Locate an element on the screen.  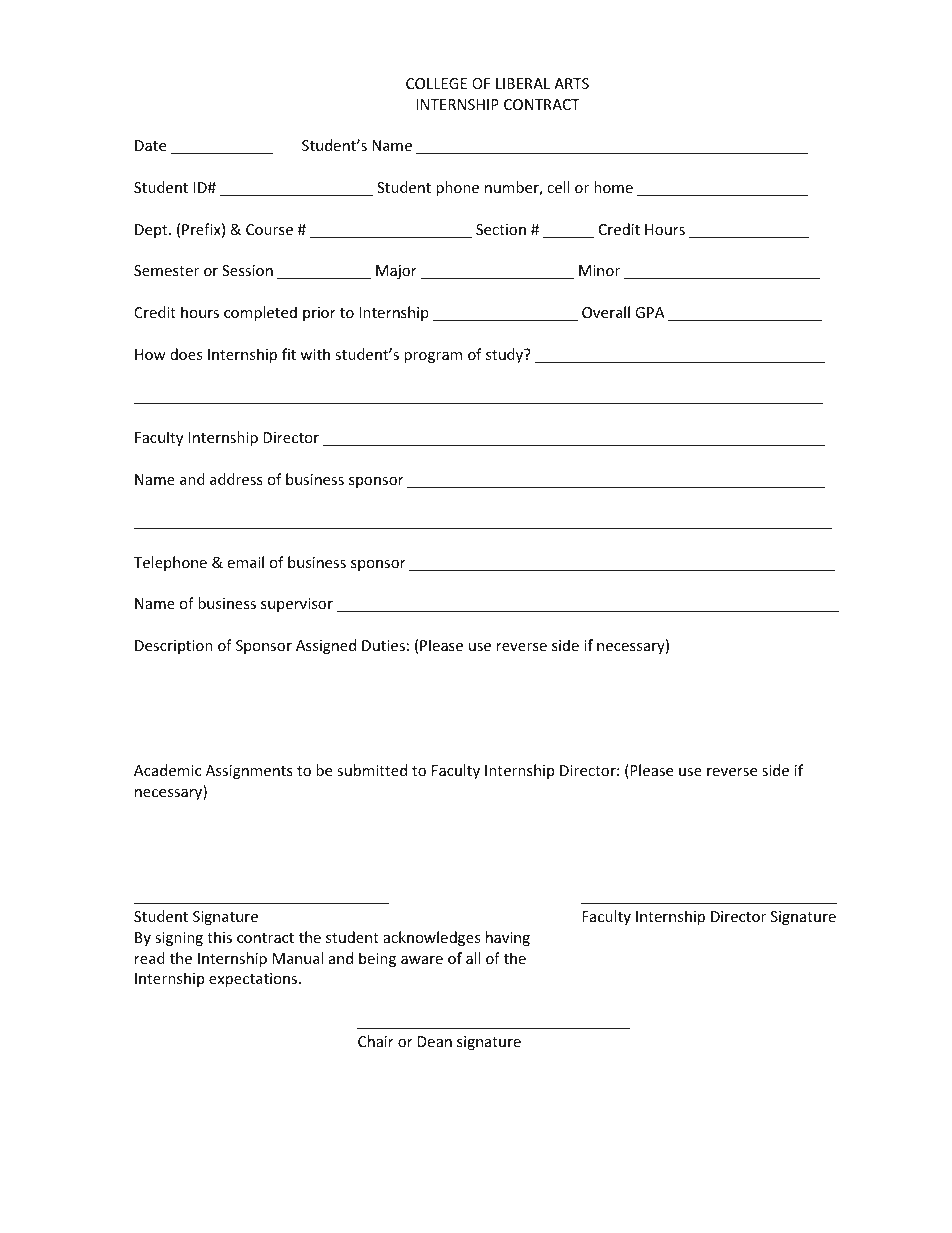
supervisor is located at coordinates (297, 605).
